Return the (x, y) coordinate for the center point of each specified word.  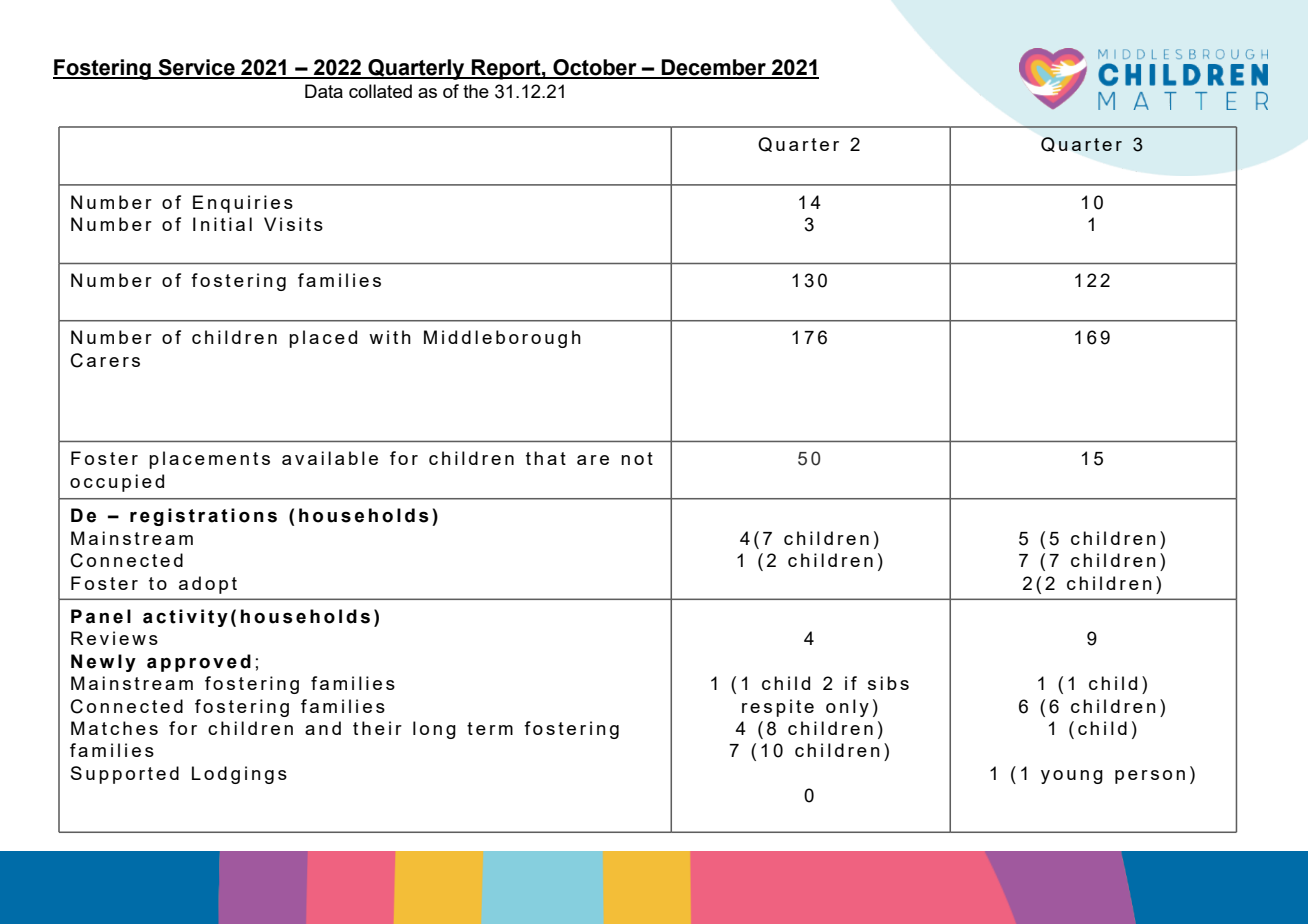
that (546, 458)
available (330, 458)
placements (209, 460)
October (595, 68)
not (637, 458)
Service (196, 68)
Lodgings (239, 775)
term (490, 728)
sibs (888, 683)
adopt (208, 585)
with (390, 337)
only (847, 708)
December (713, 68)
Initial (222, 224)
